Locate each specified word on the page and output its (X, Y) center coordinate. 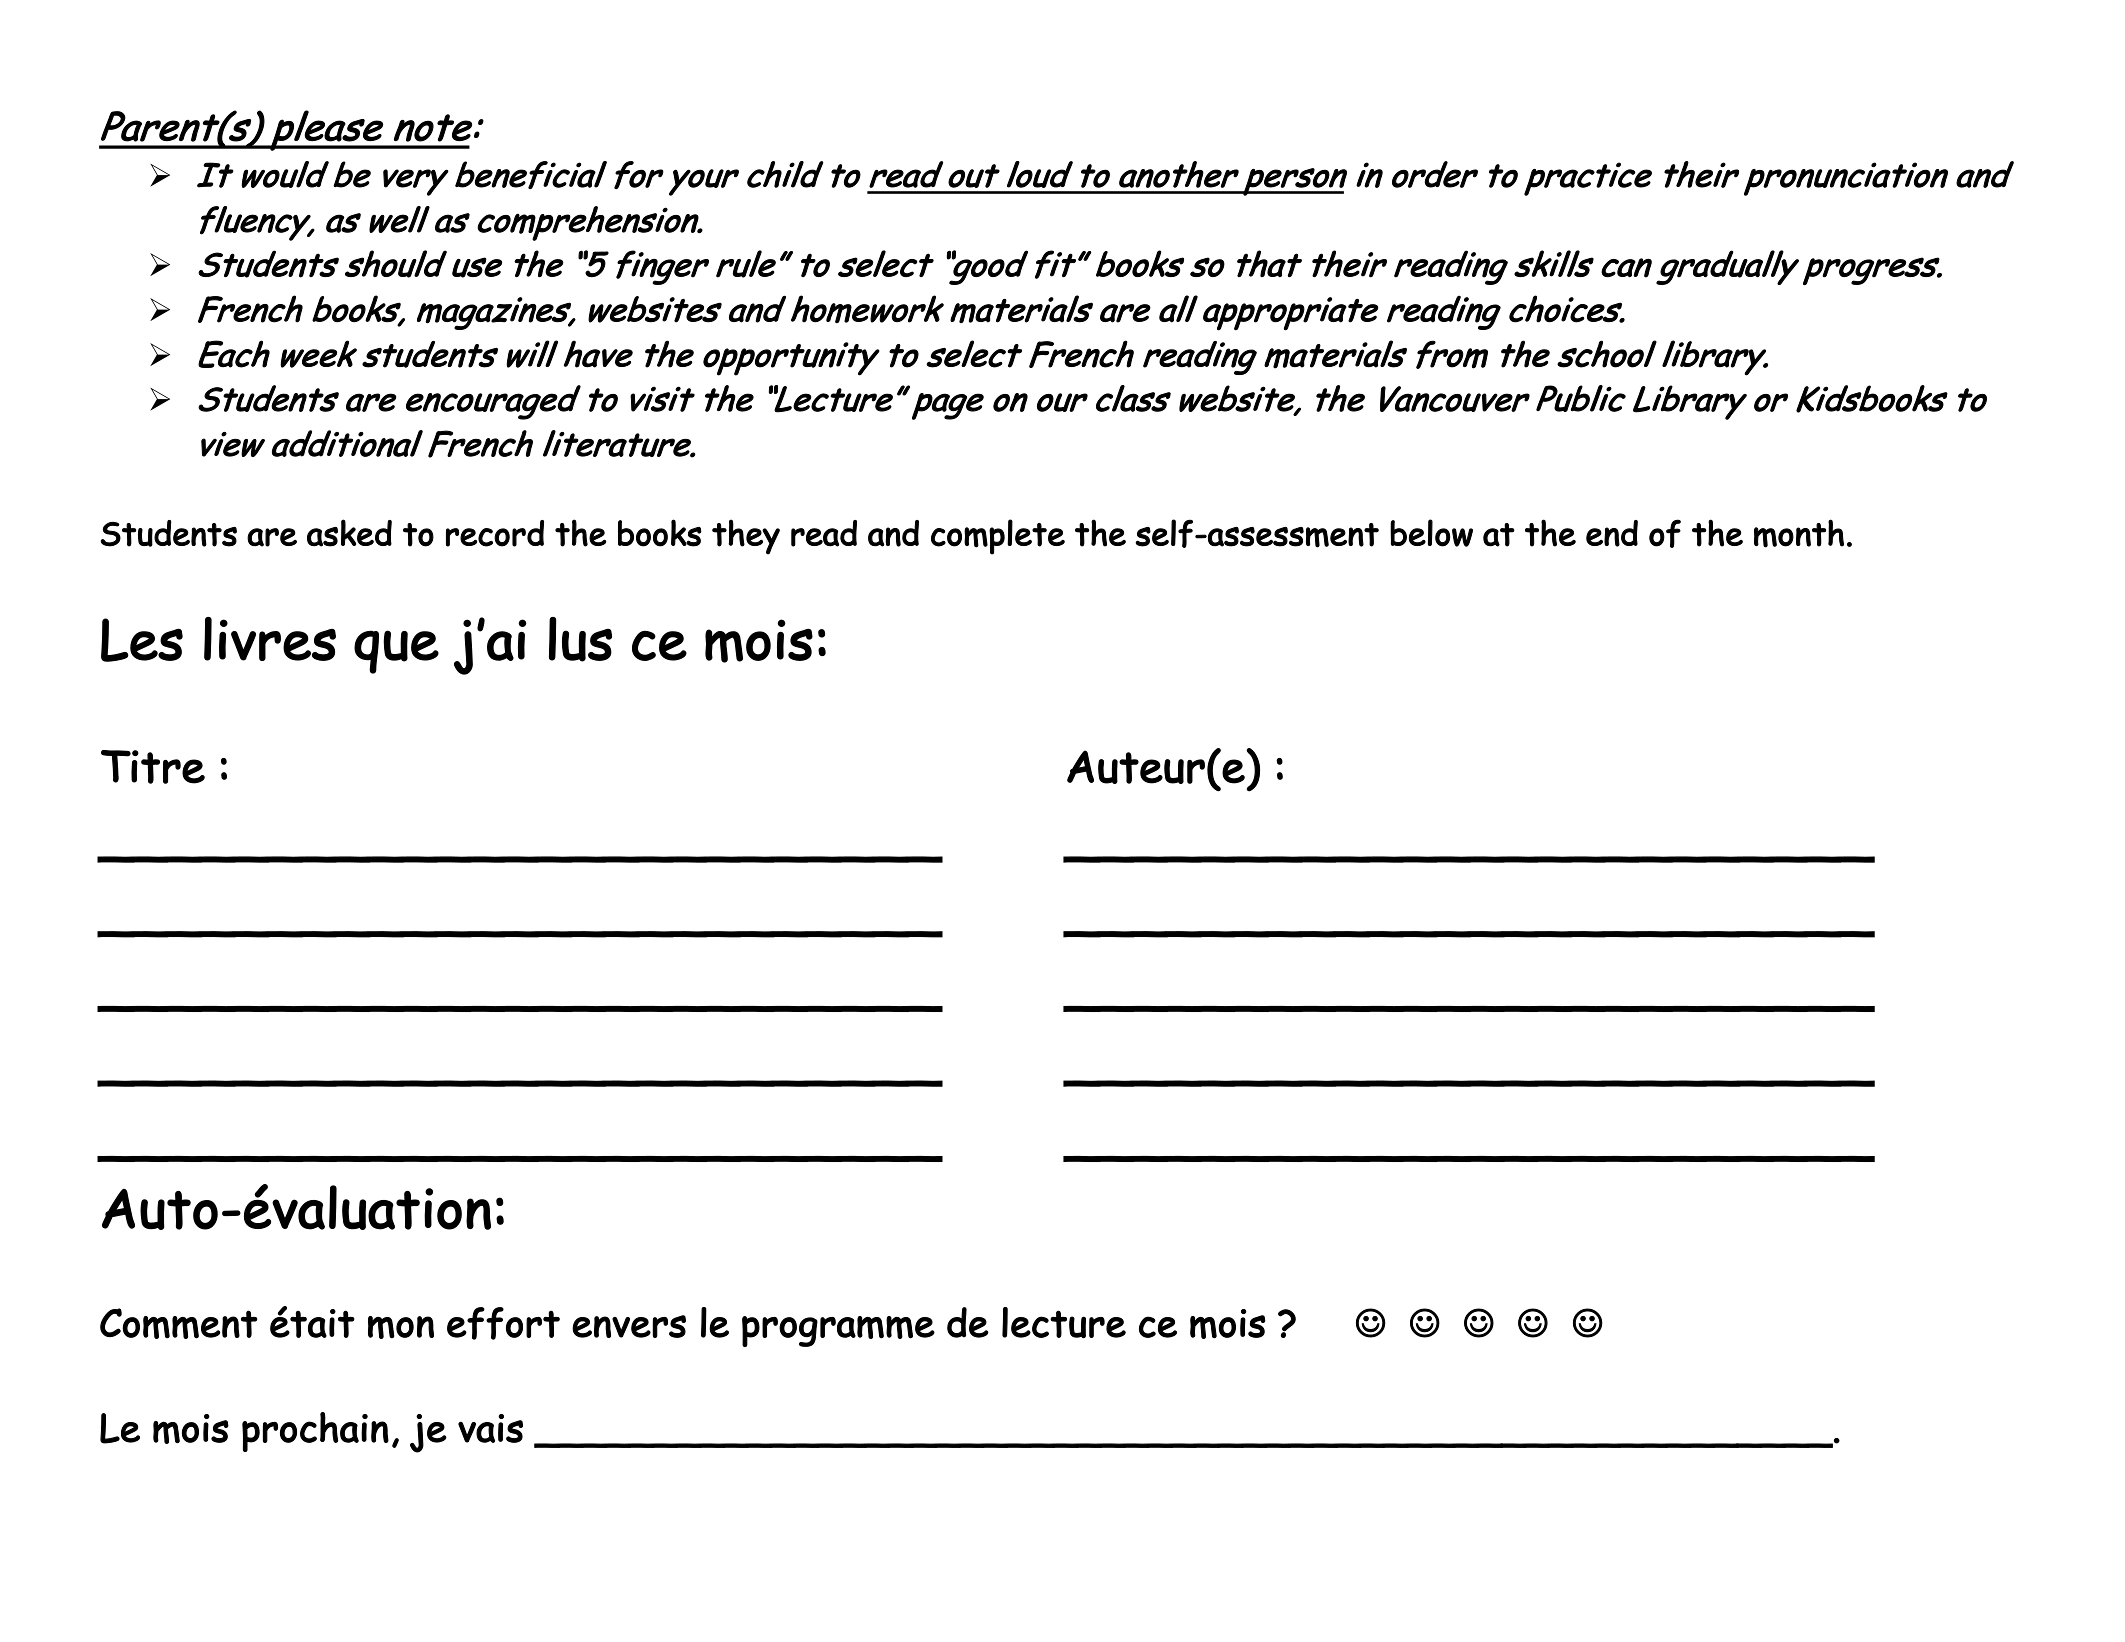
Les (142, 640)
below (1431, 533)
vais (490, 1428)
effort (503, 1323)
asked (349, 533)
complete (998, 537)
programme (838, 1331)
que (396, 652)
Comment (179, 1323)
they (746, 537)
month (1799, 533)
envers (629, 1326)
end (1612, 533)
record (495, 533)
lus (580, 639)
